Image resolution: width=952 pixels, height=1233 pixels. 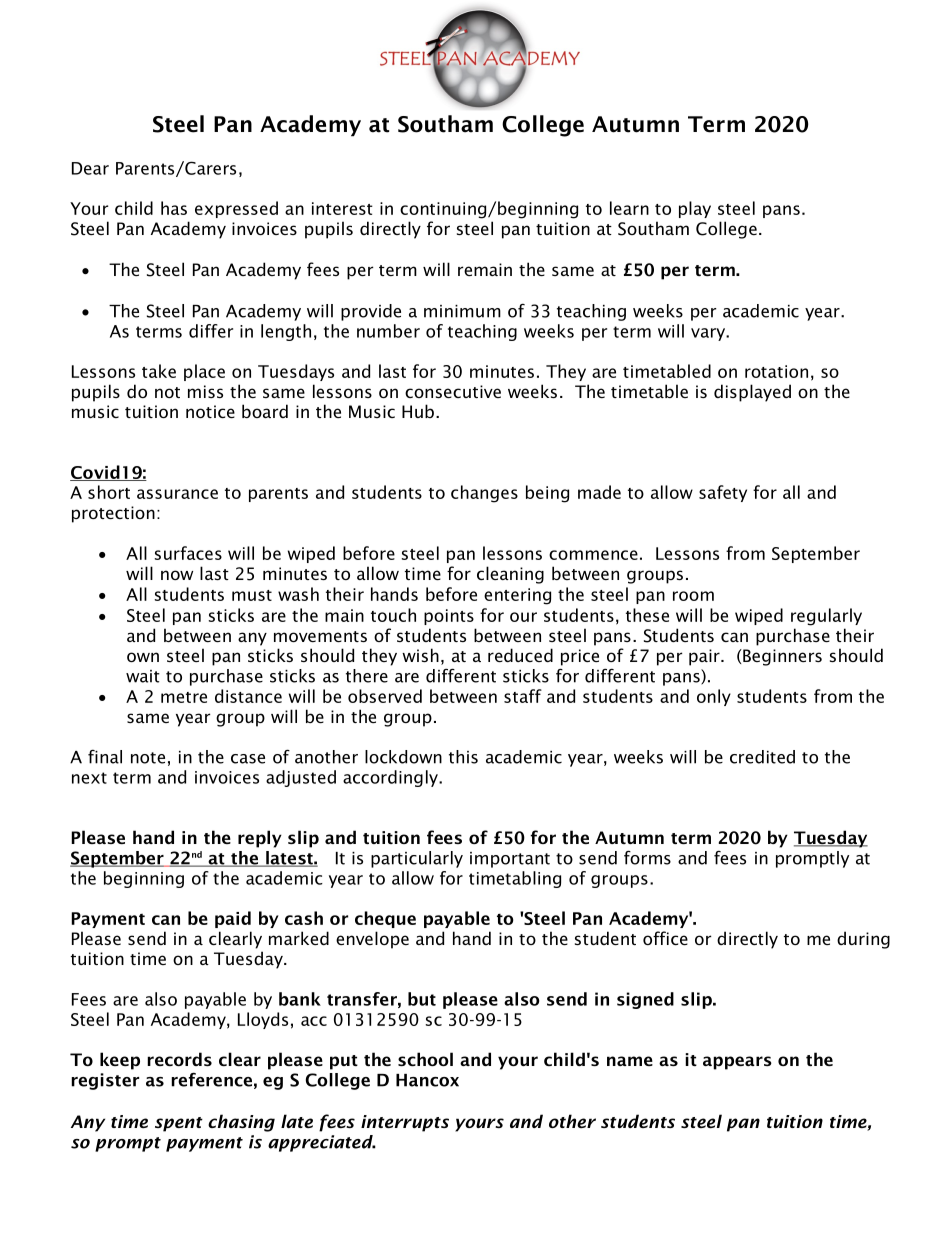 What do you see at coordinates (179, 1124) in the image?
I see `spent` at bounding box center [179, 1124].
